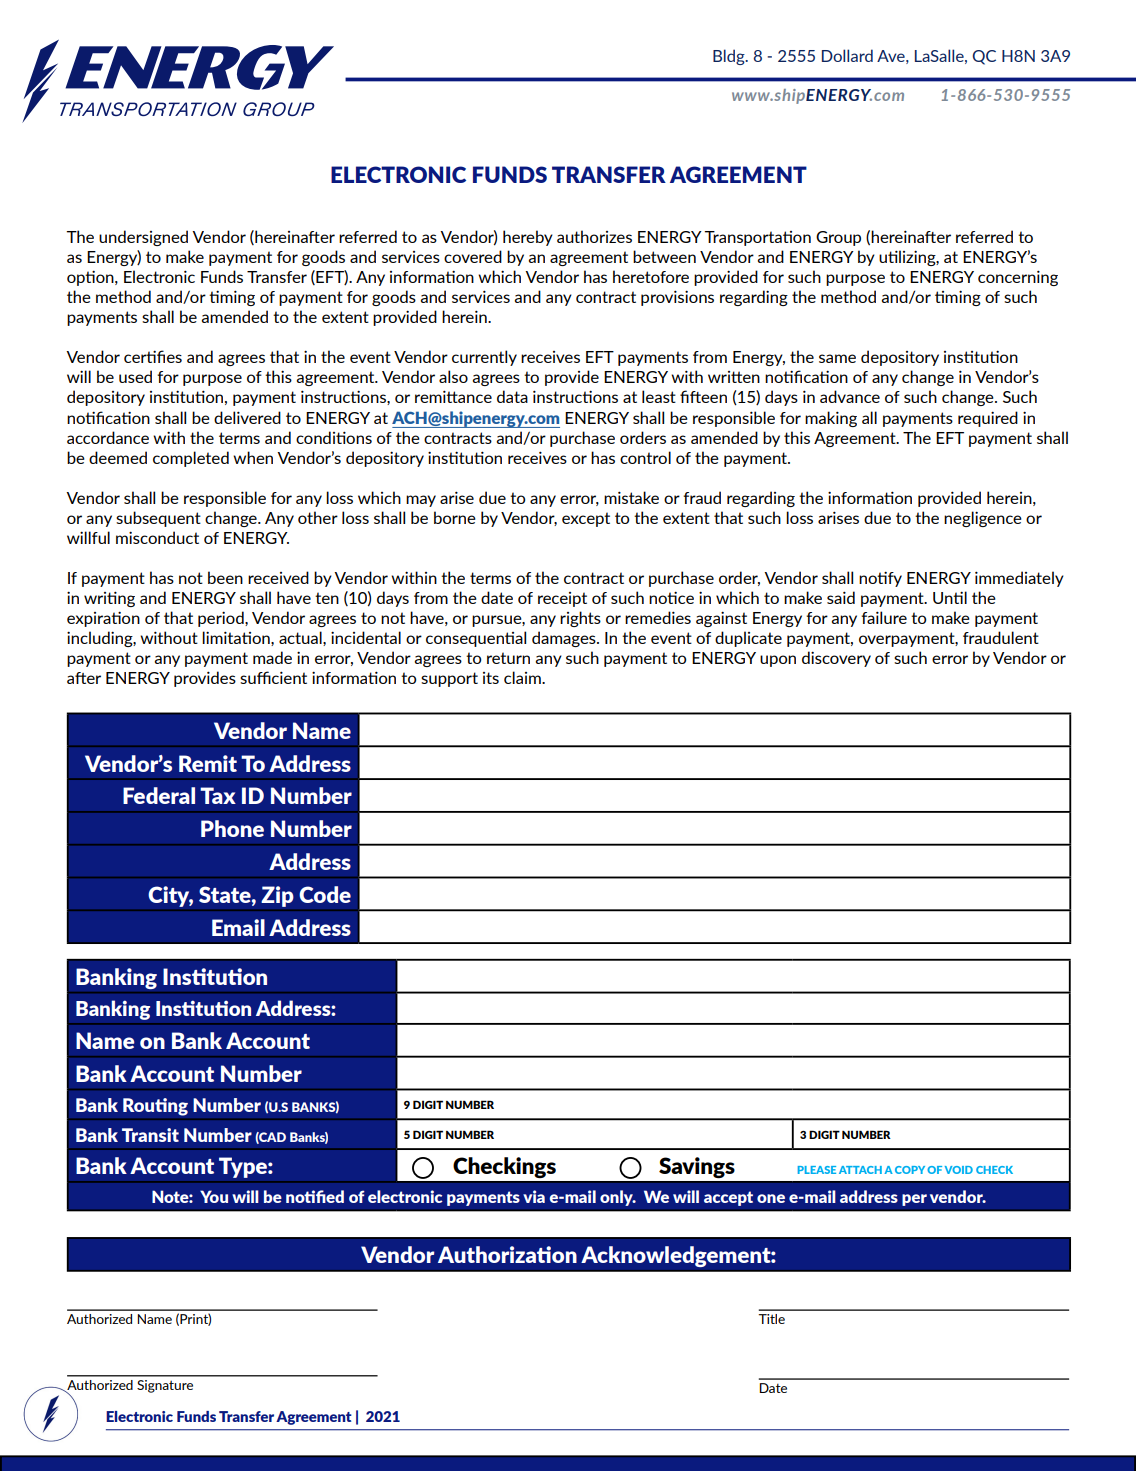  I want to click on Bldg, so click(730, 57).
